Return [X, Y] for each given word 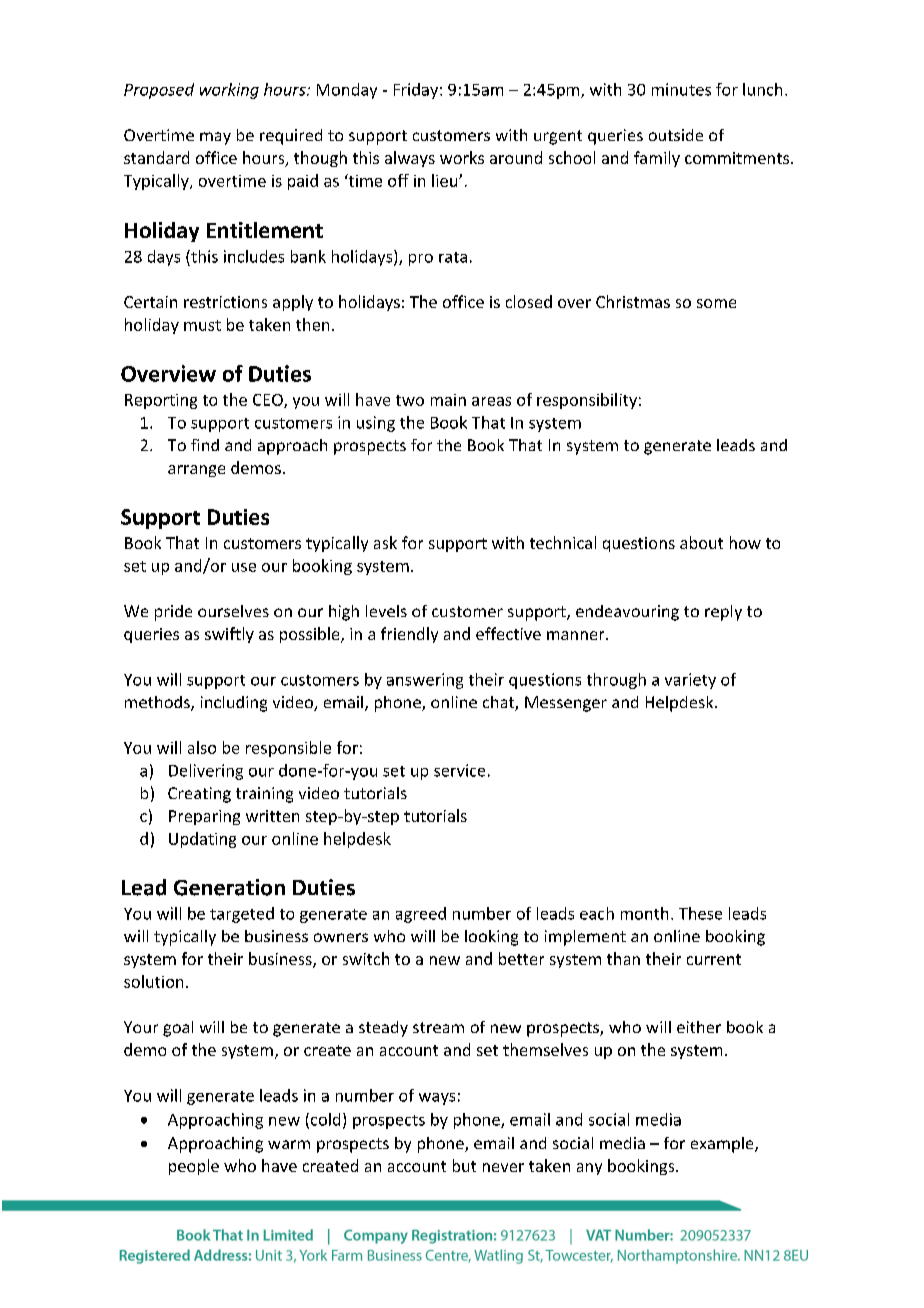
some [716, 303]
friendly [409, 635]
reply [723, 613]
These [700, 913]
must [202, 325]
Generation [229, 887]
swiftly [229, 635]
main [448, 400]
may [215, 138]
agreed [421, 915]
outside [676, 135]
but [464, 1165]
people [194, 1167]
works [462, 157]
